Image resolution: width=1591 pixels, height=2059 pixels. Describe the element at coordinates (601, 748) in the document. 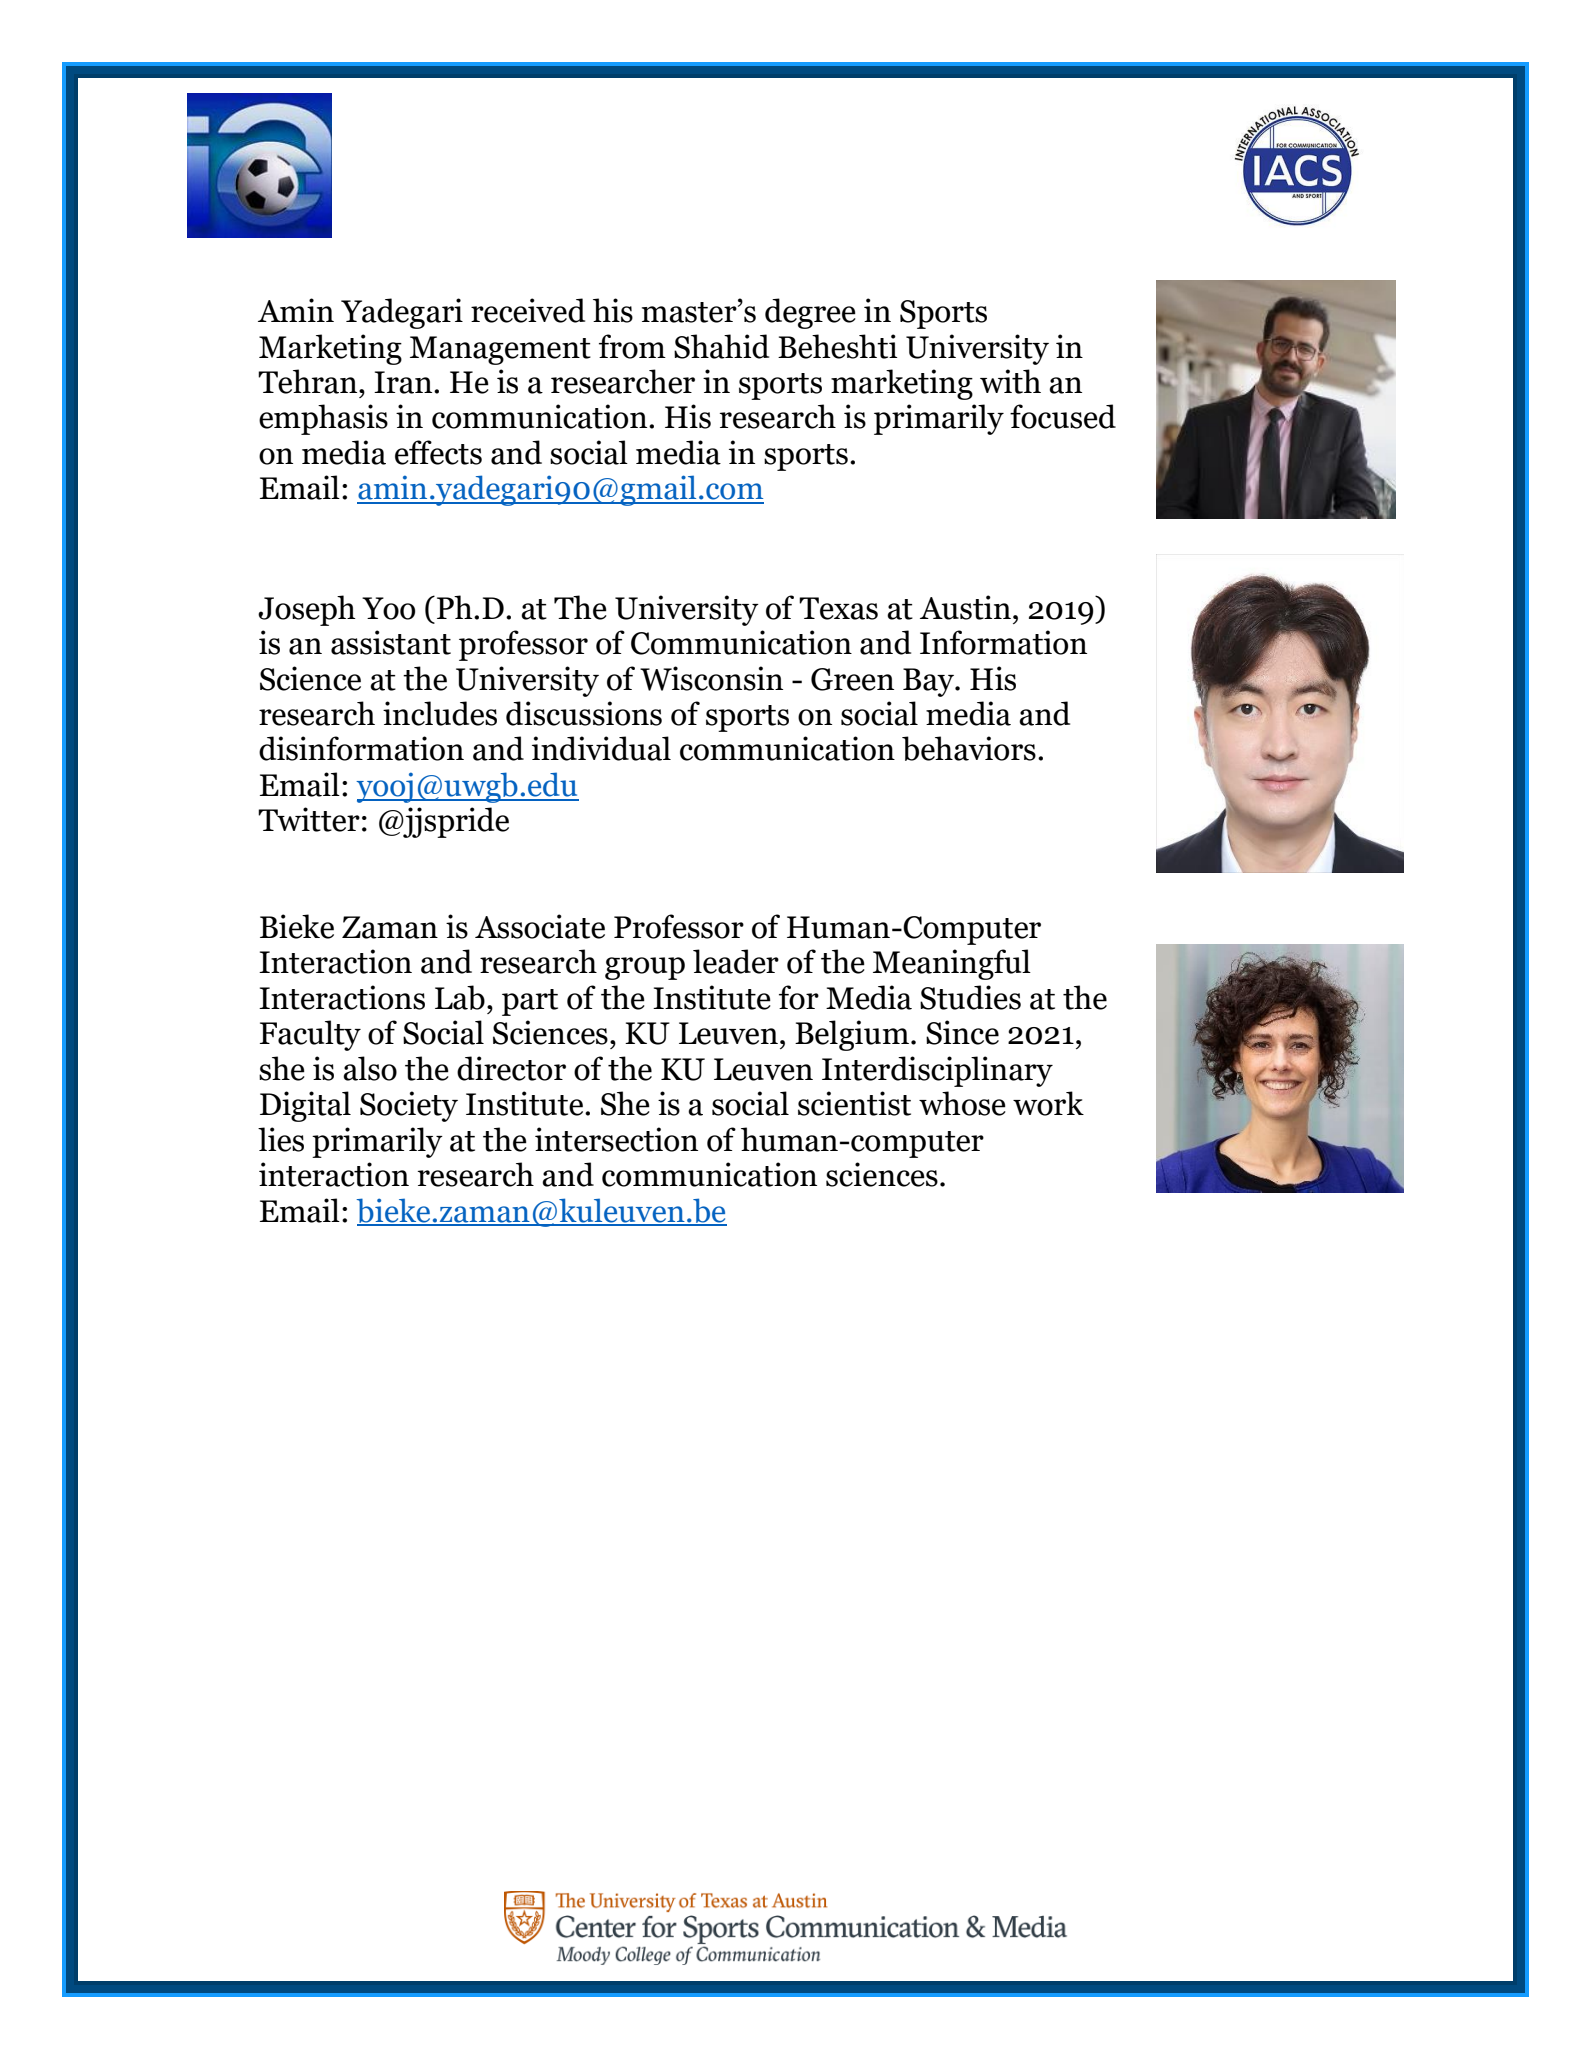

I see `individual` at that location.
